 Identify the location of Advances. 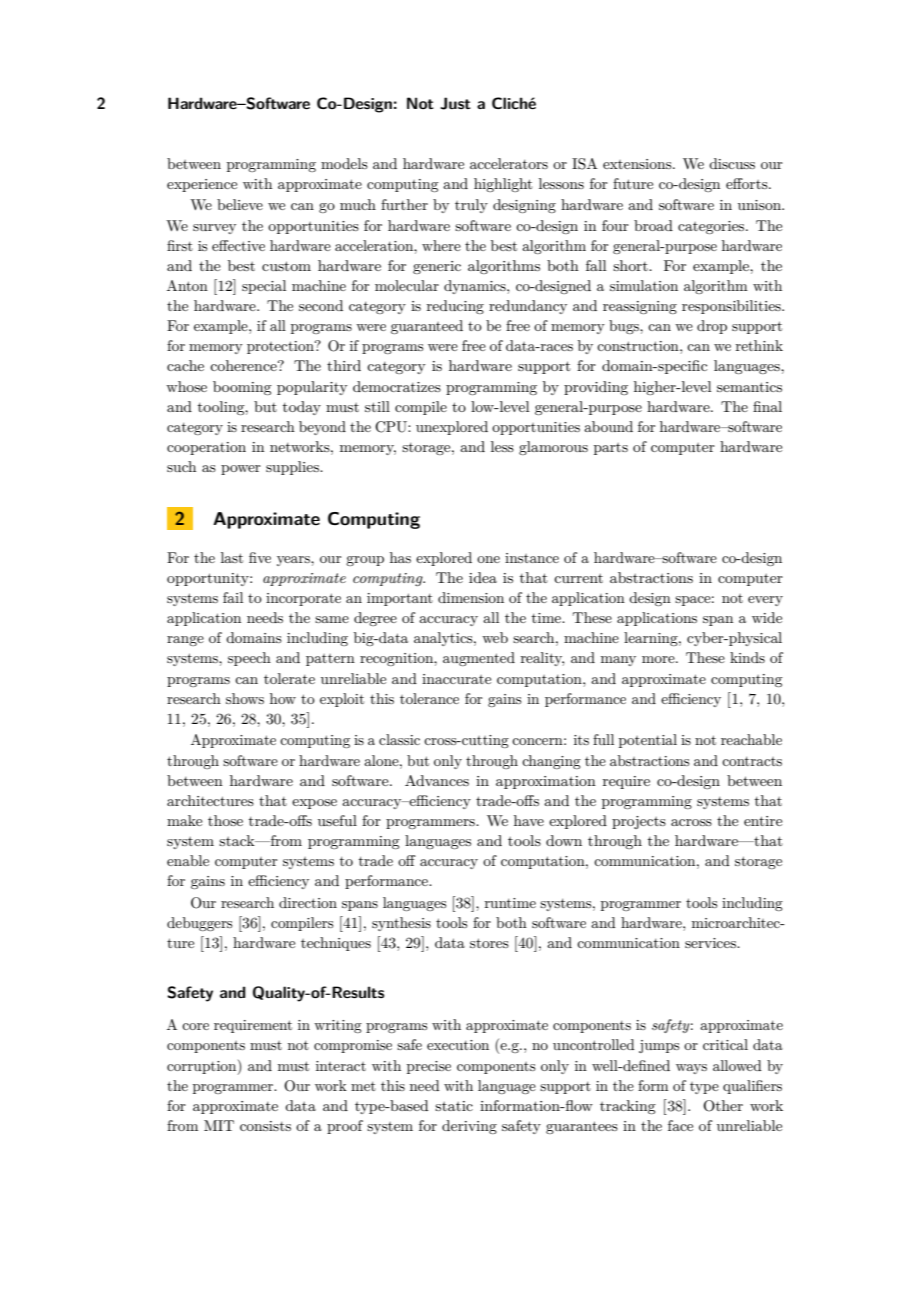
(437, 780).
